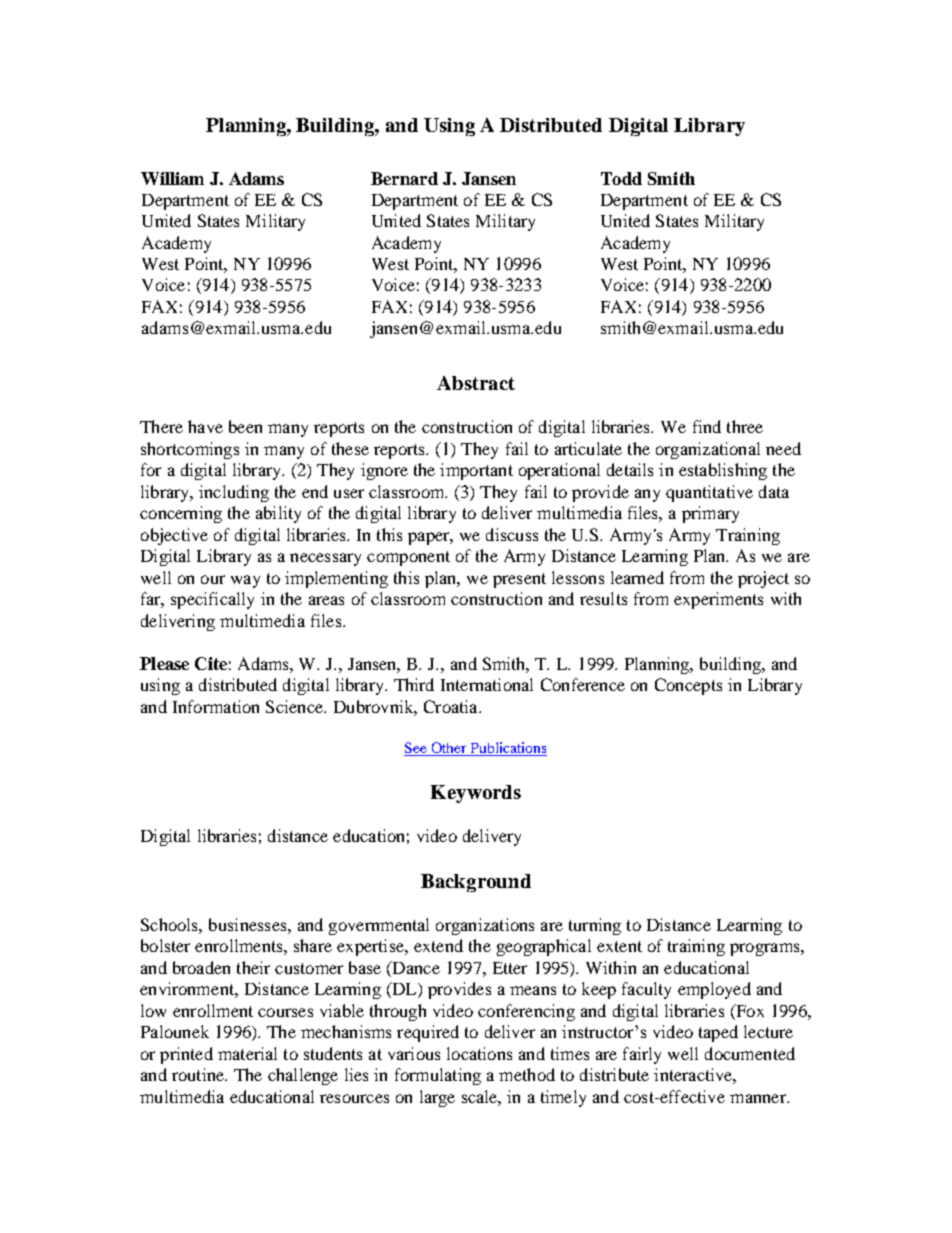  What do you see at coordinates (476, 383) in the screenshot?
I see `Abstract` at bounding box center [476, 383].
